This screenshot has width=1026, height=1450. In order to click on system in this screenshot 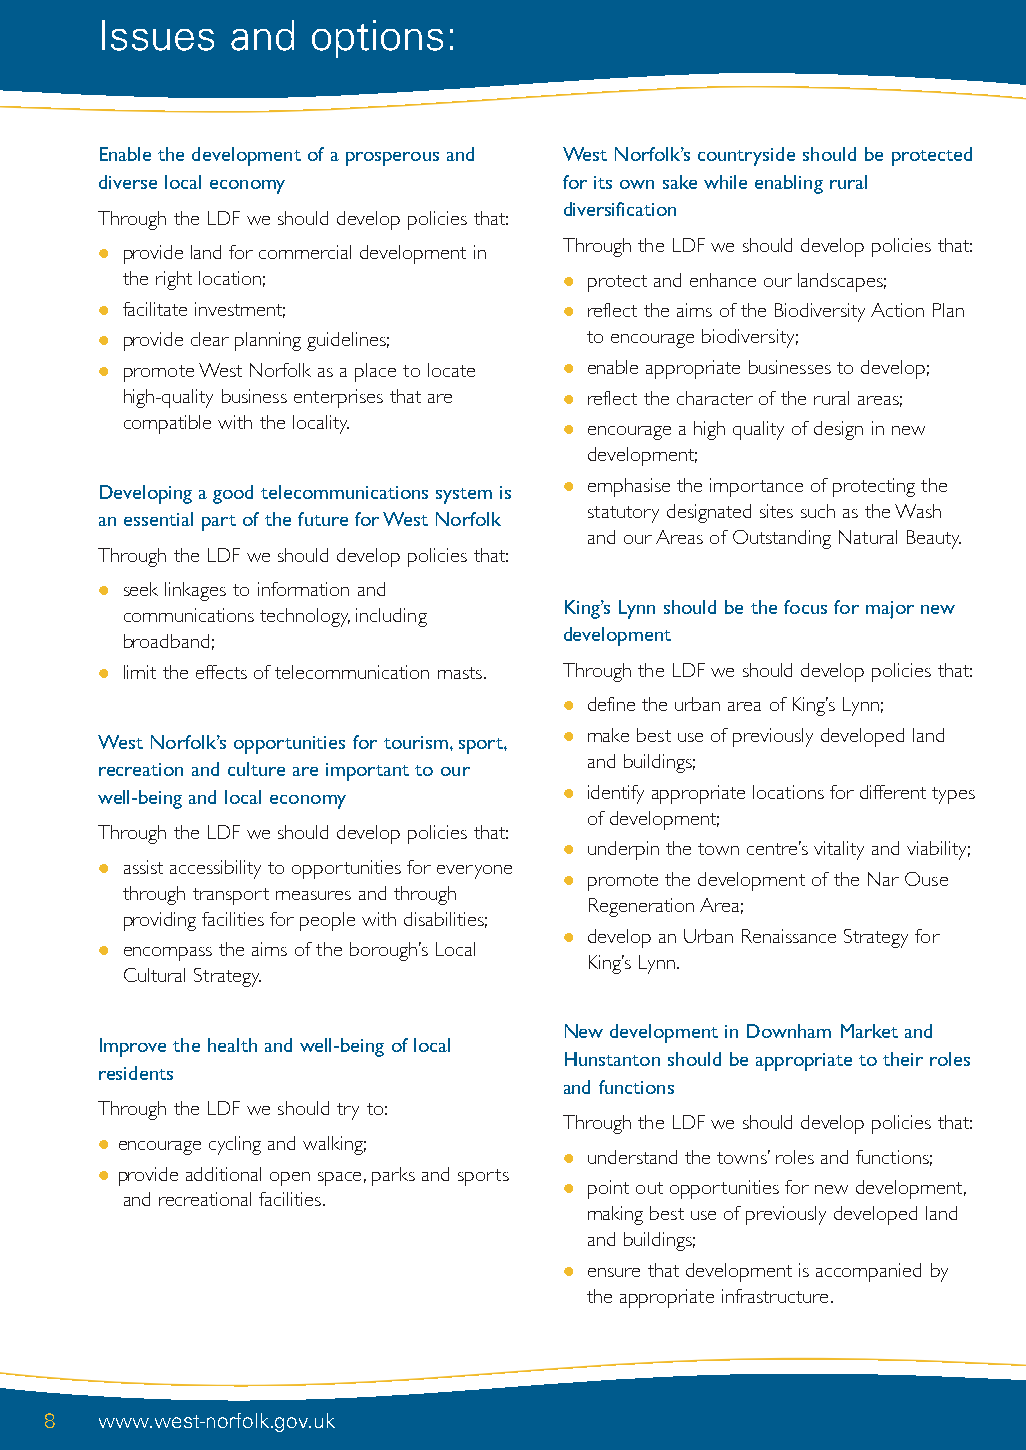, I will do `click(464, 496)`.
